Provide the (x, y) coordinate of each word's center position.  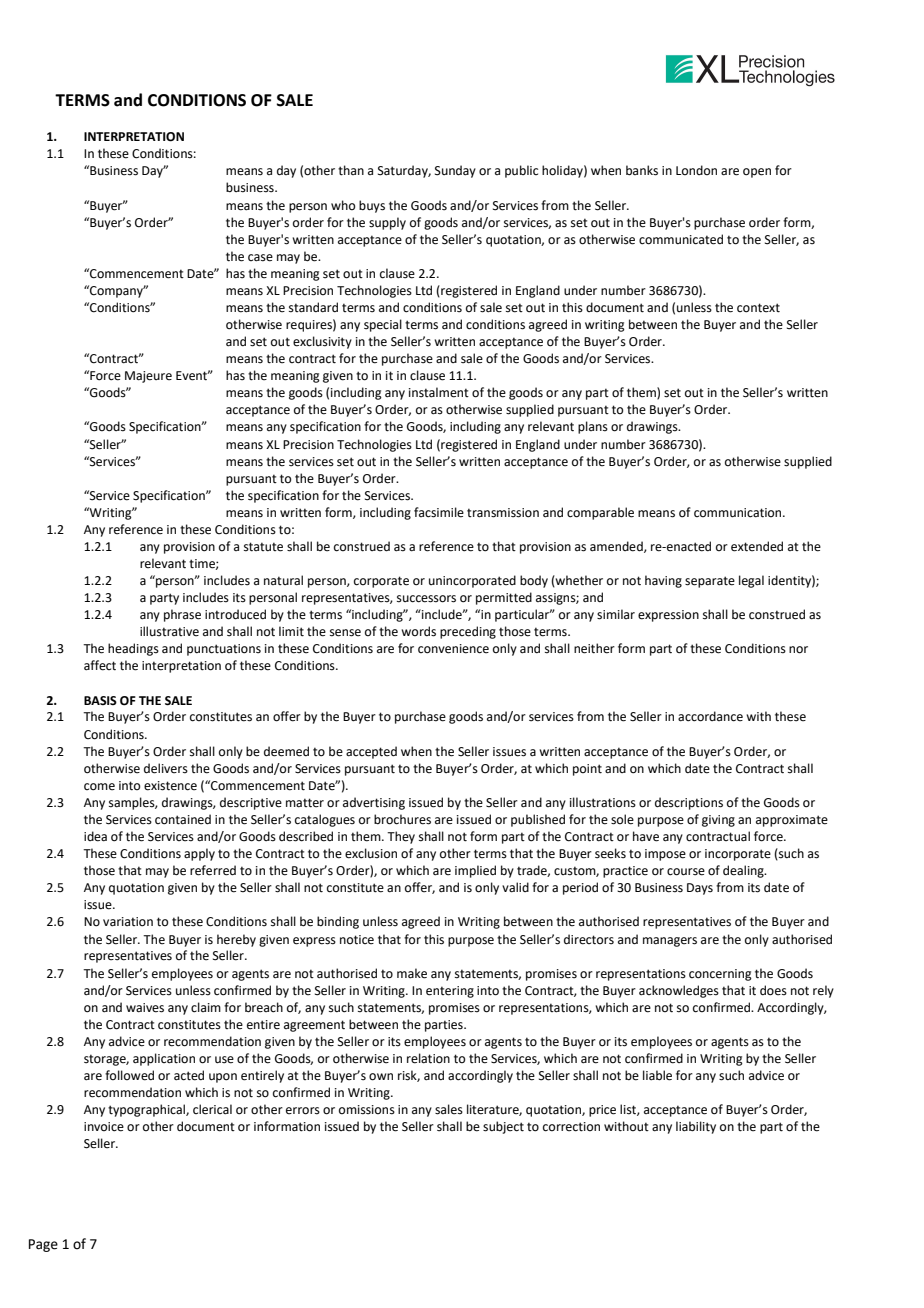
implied (475, 871)
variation (128, 922)
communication (739, 513)
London (696, 170)
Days (700, 889)
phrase (182, 615)
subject (503, 1127)
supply (387, 223)
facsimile (439, 512)
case (260, 258)
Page (43, 1245)
